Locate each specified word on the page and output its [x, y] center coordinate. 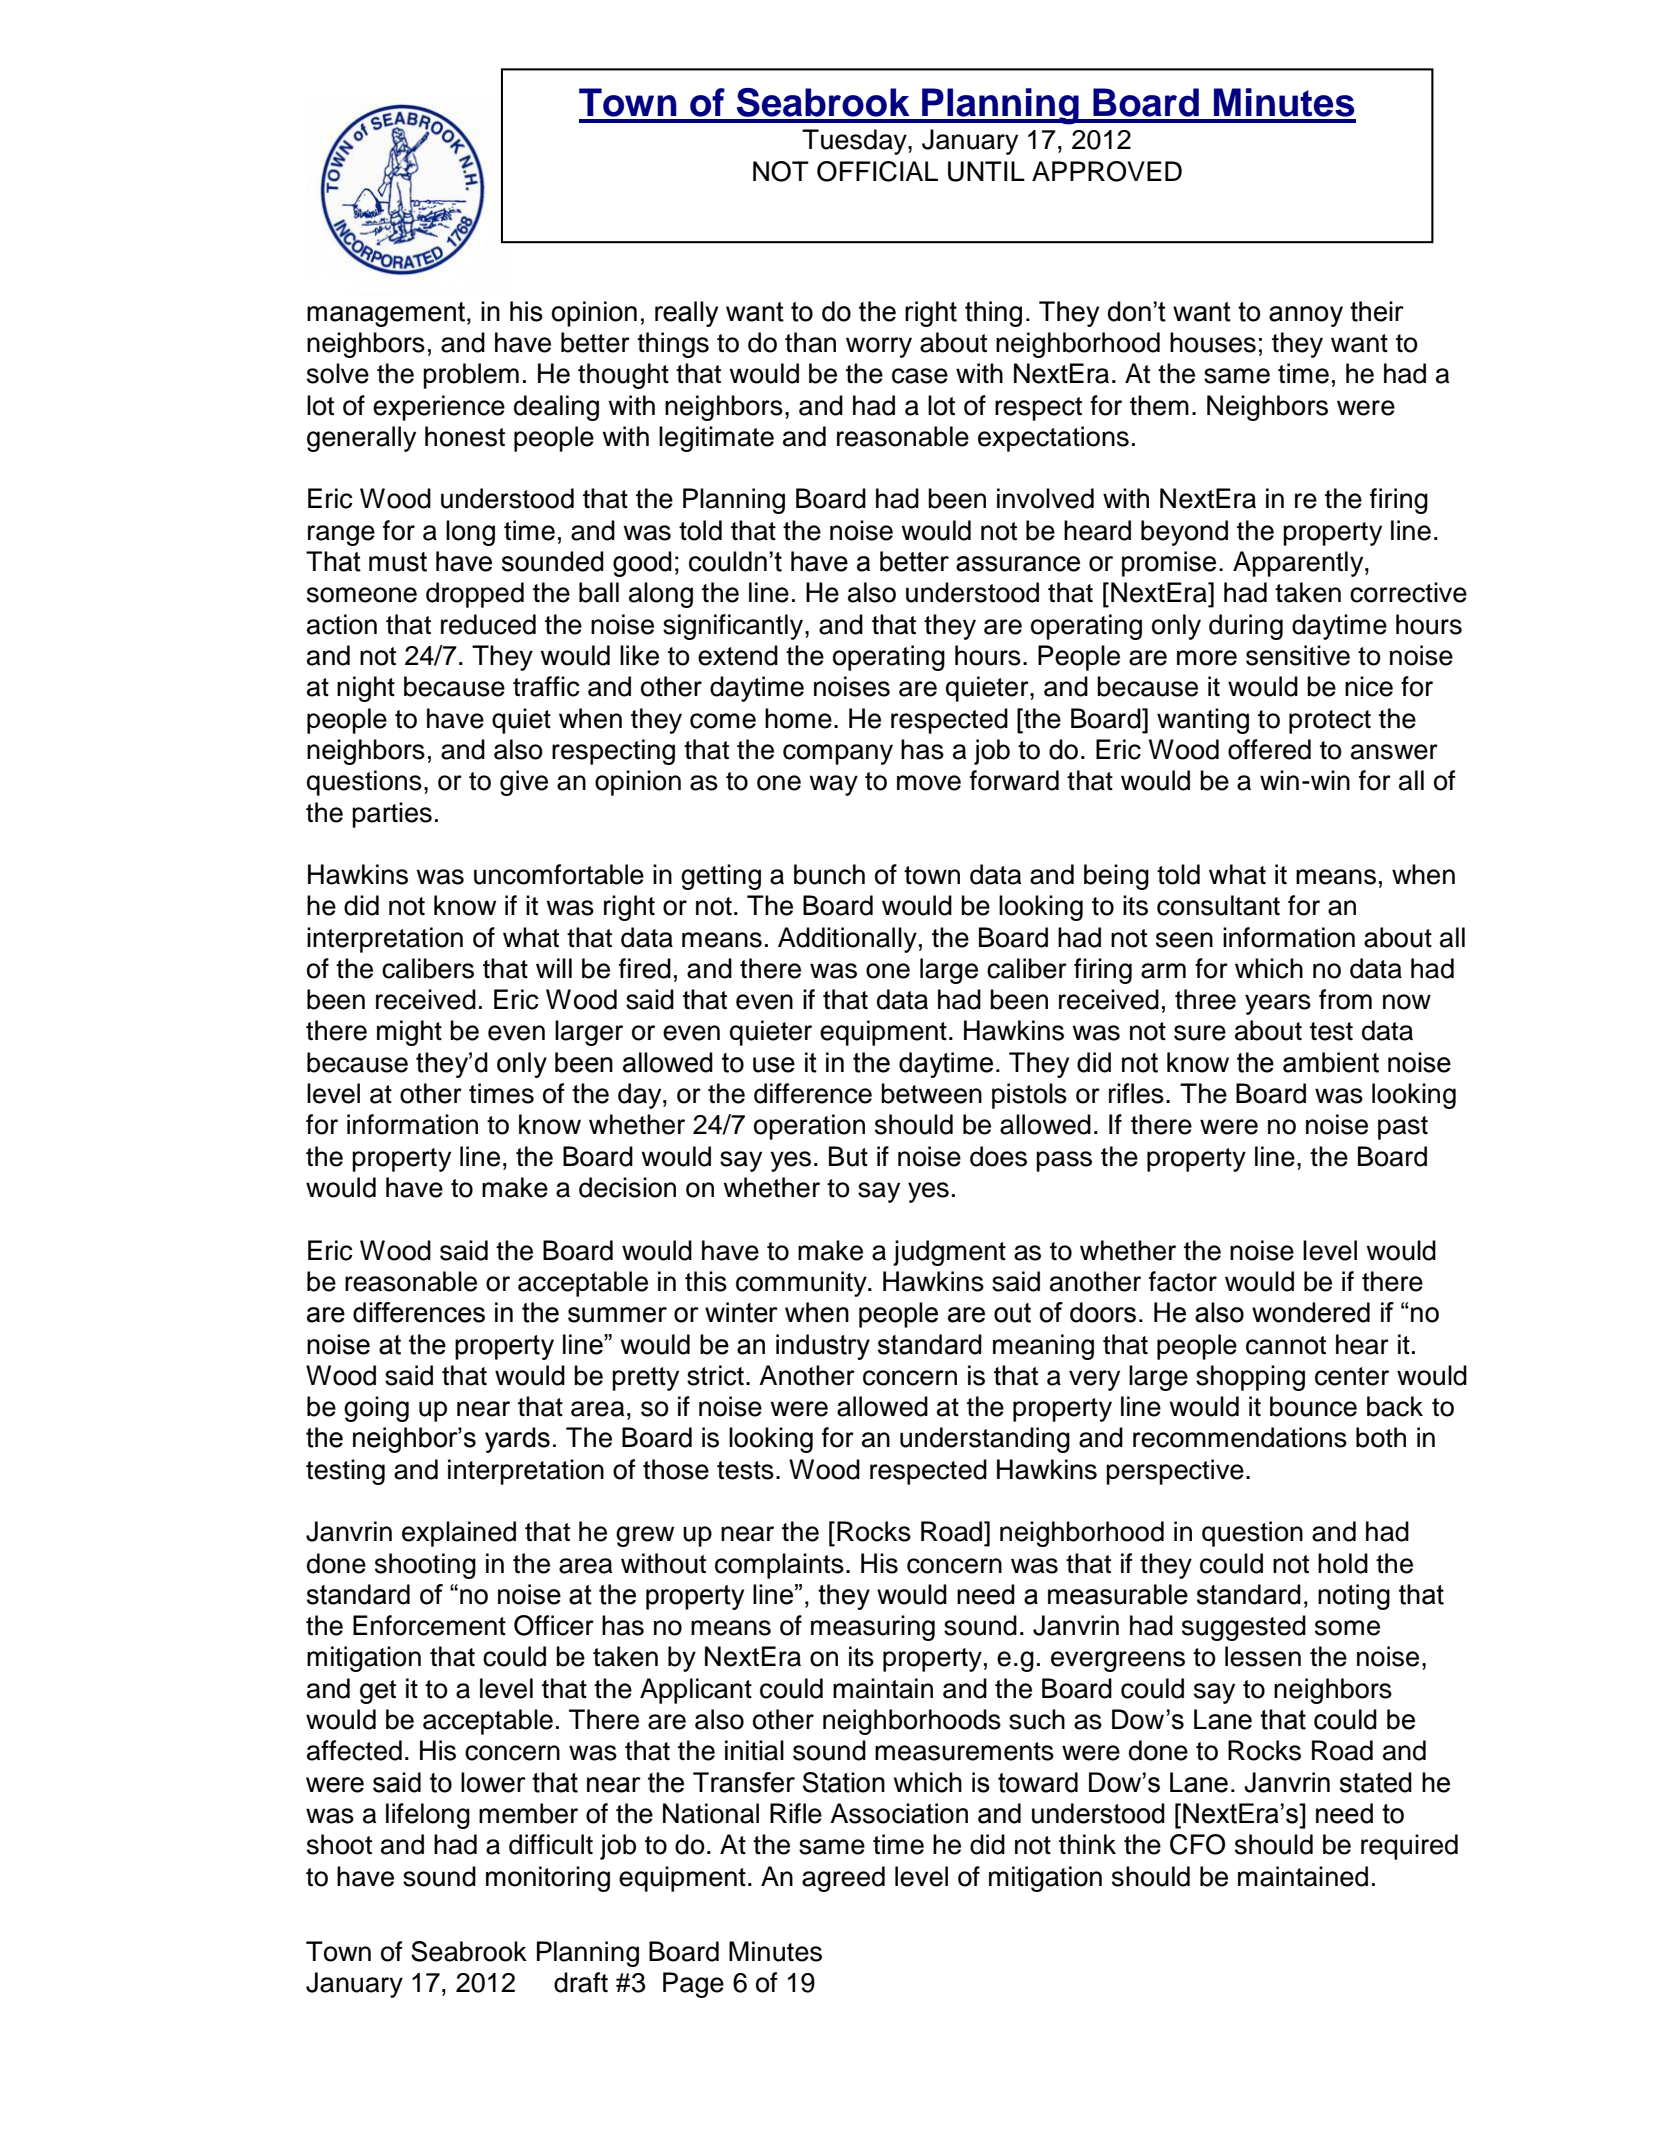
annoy [1306, 316]
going [376, 1409]
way [833, 785]
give [524, 783]
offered [1269, 749]
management [386, 314]
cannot [1286, 1345]
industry [823, 1347]
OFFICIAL [877, 171]
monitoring [548, 1879]
